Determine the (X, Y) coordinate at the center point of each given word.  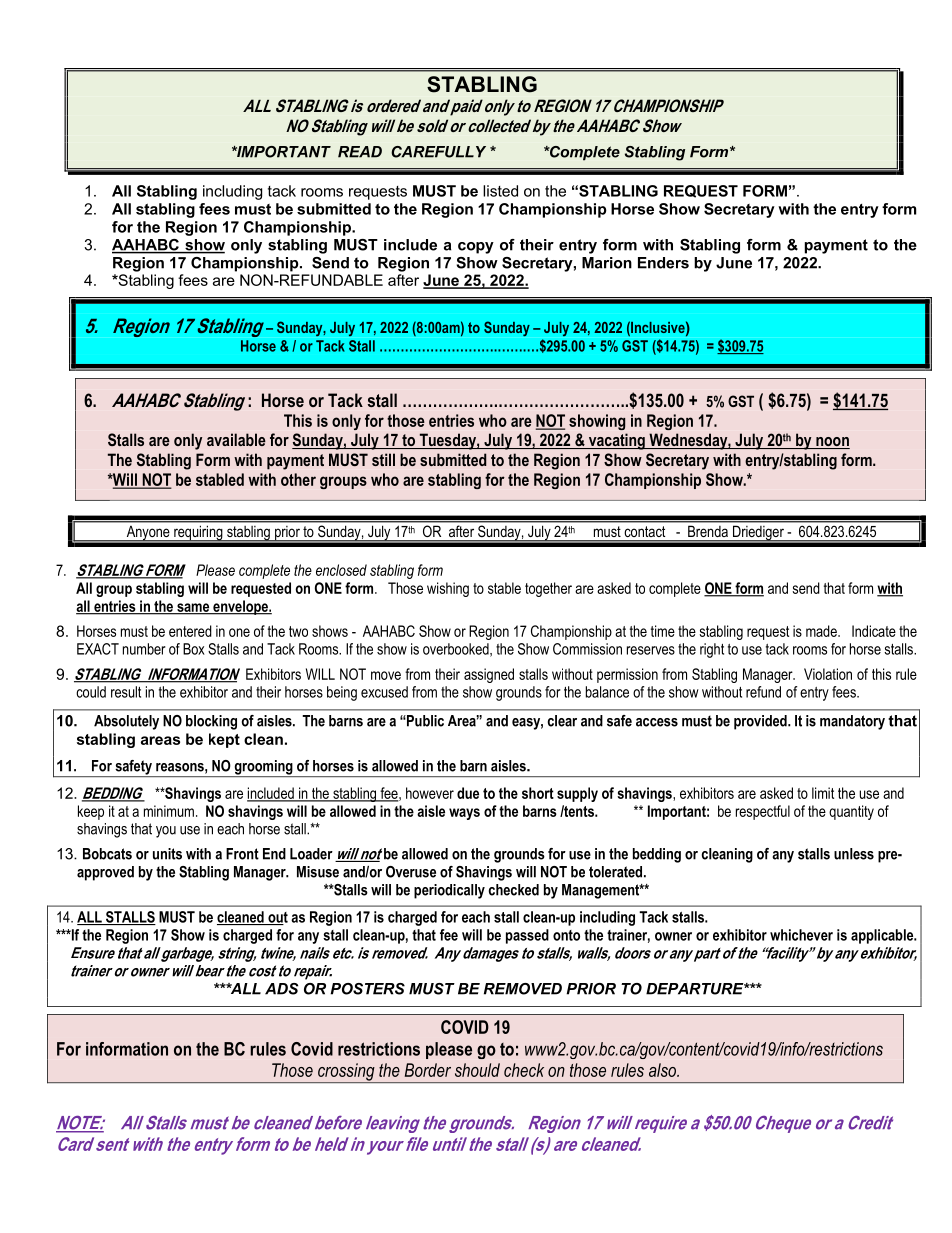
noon (832, 443)
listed (500, 191)
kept (224, 740)
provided (761, 722)
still (383, 459)
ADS (281, 989)
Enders (663, 263)
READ (360, 152)
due (468, 793)
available (236, 439)
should (477, 1070)
